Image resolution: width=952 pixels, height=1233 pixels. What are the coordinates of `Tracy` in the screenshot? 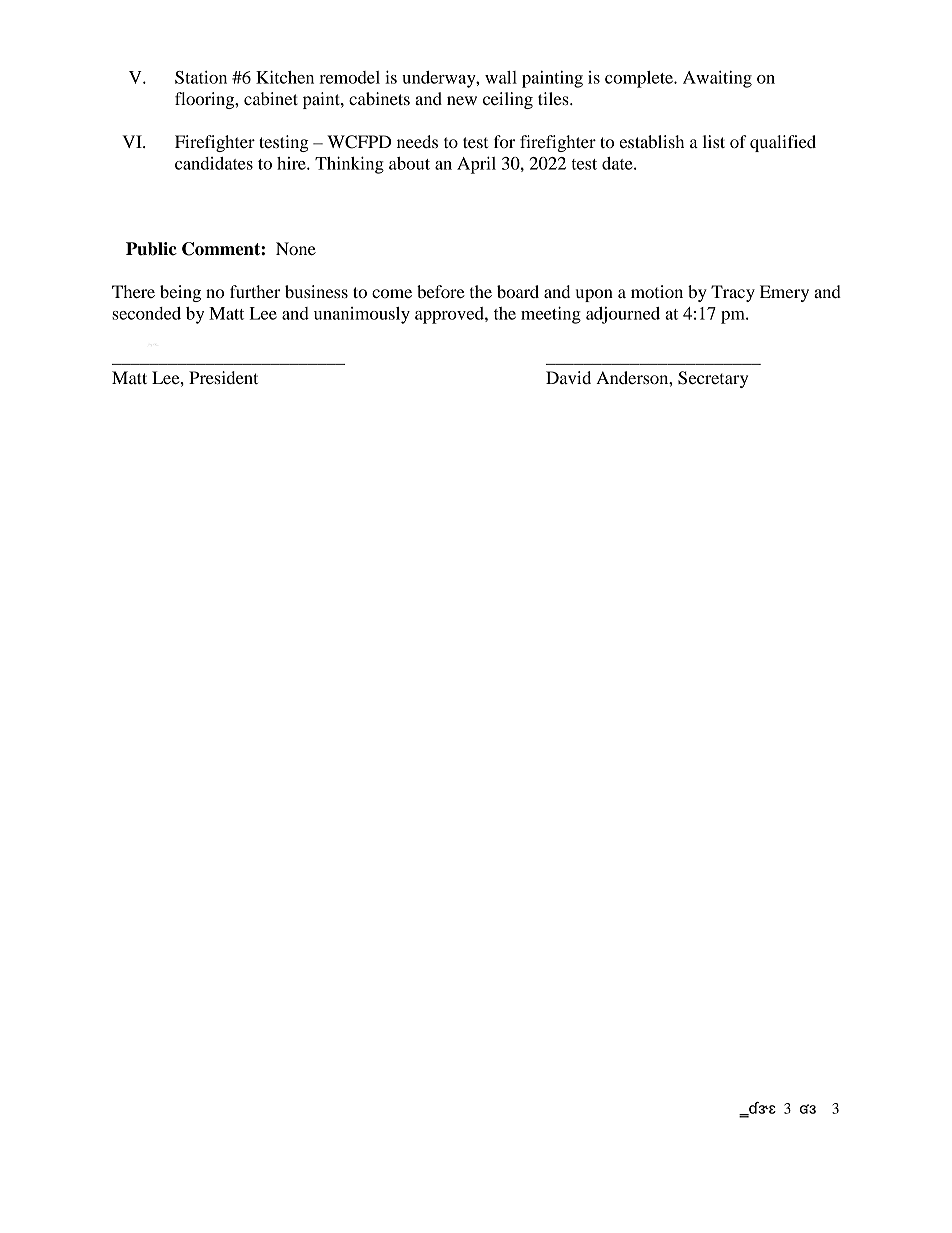 It's located at (733, 293).
